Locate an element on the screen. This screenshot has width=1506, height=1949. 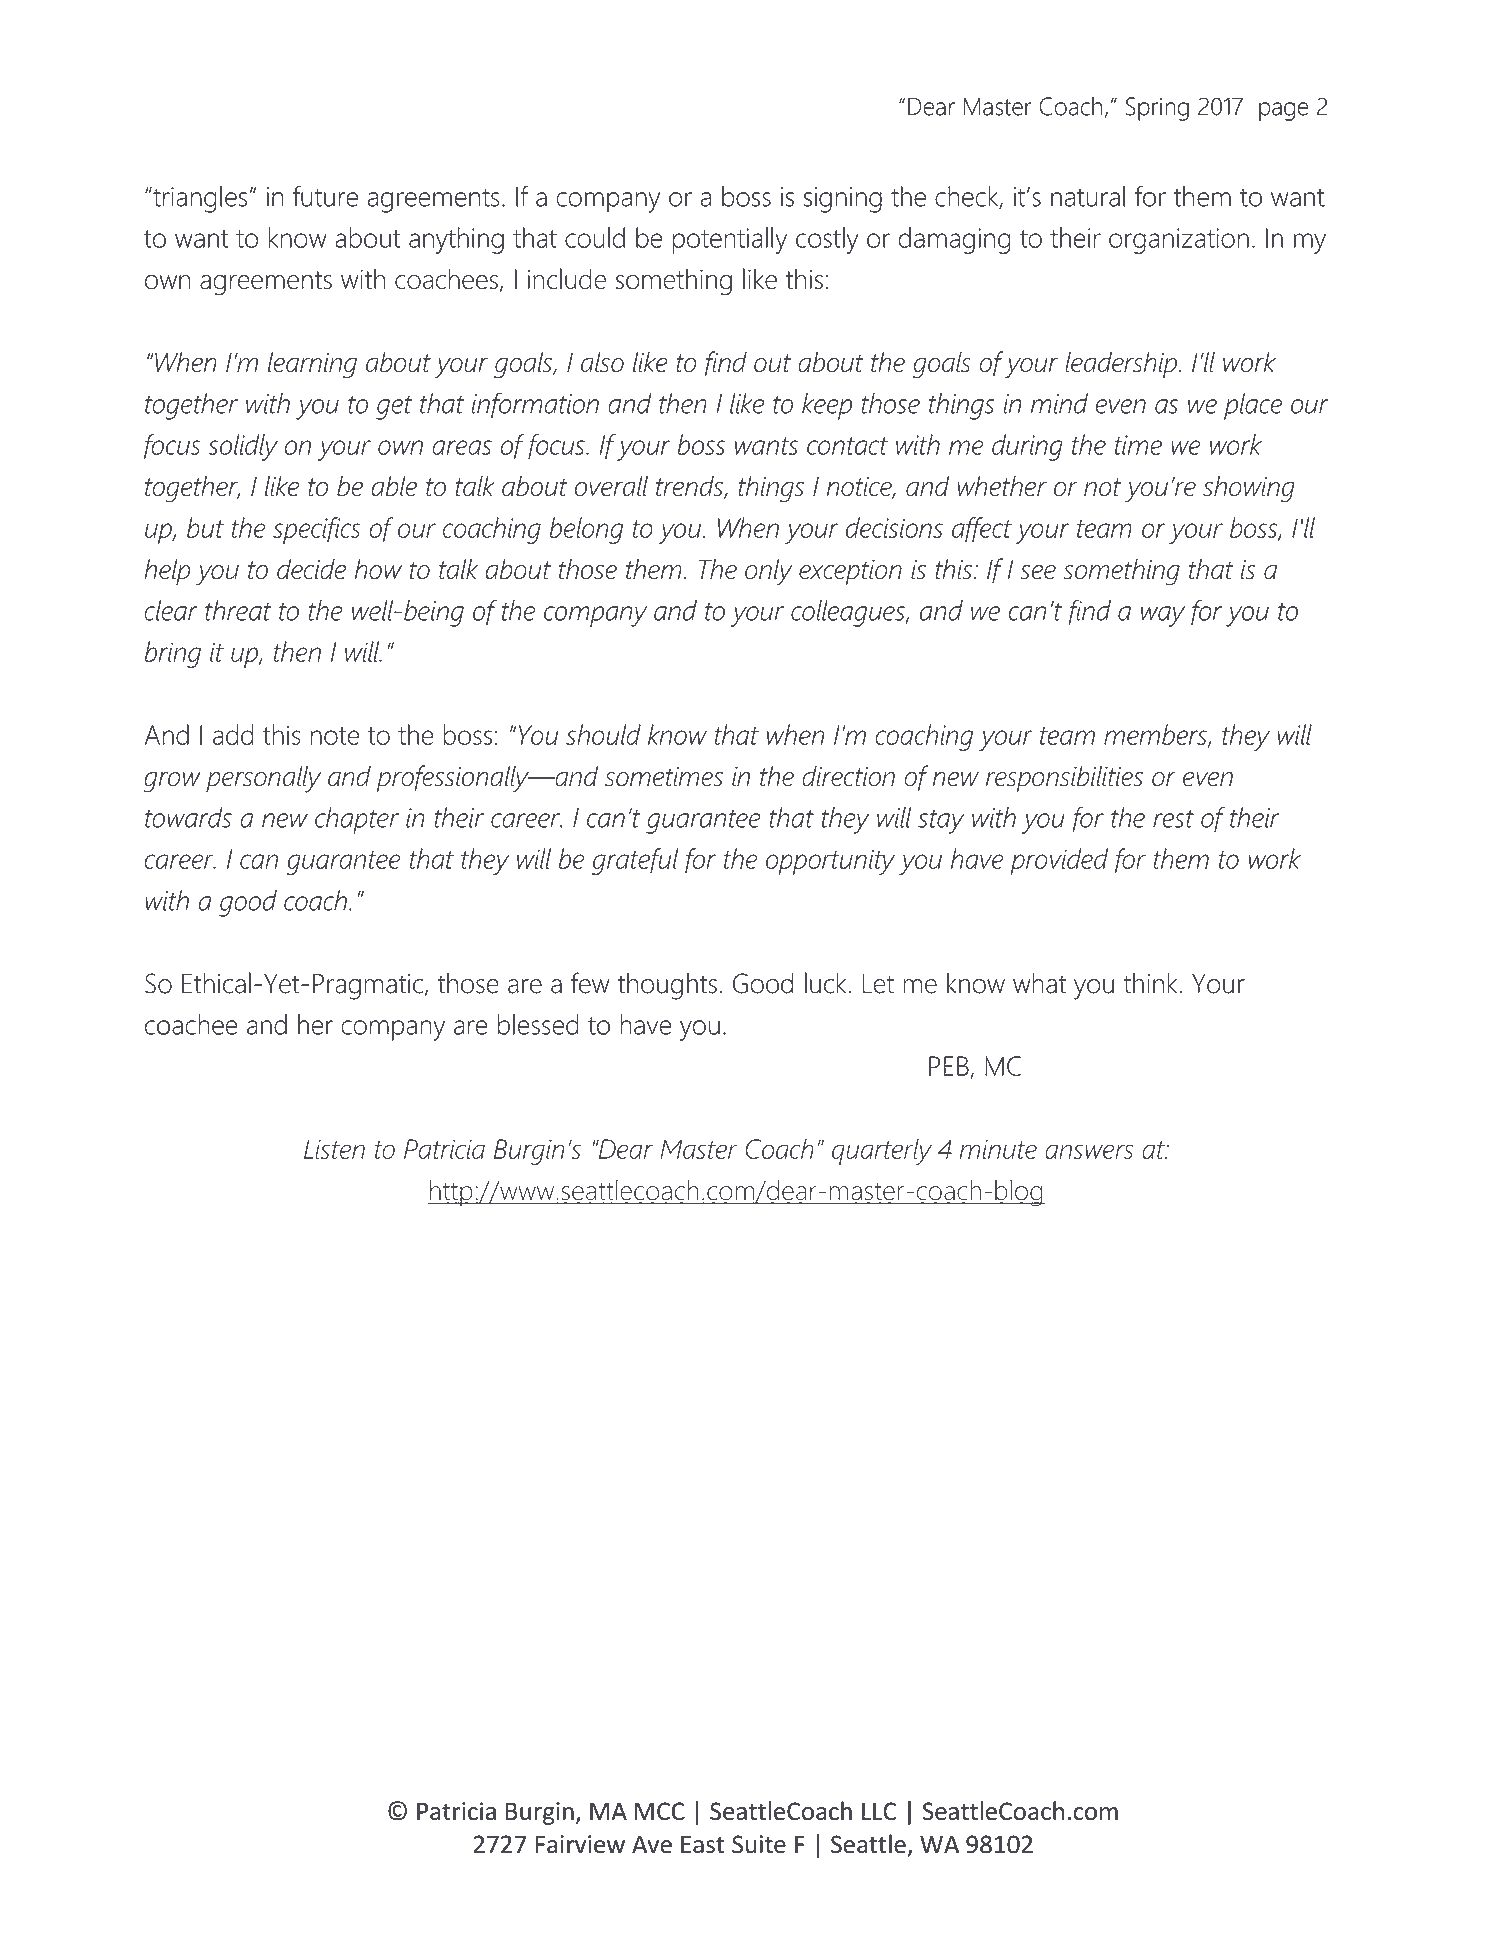
answers is located at coordinates (1089, 1151).
